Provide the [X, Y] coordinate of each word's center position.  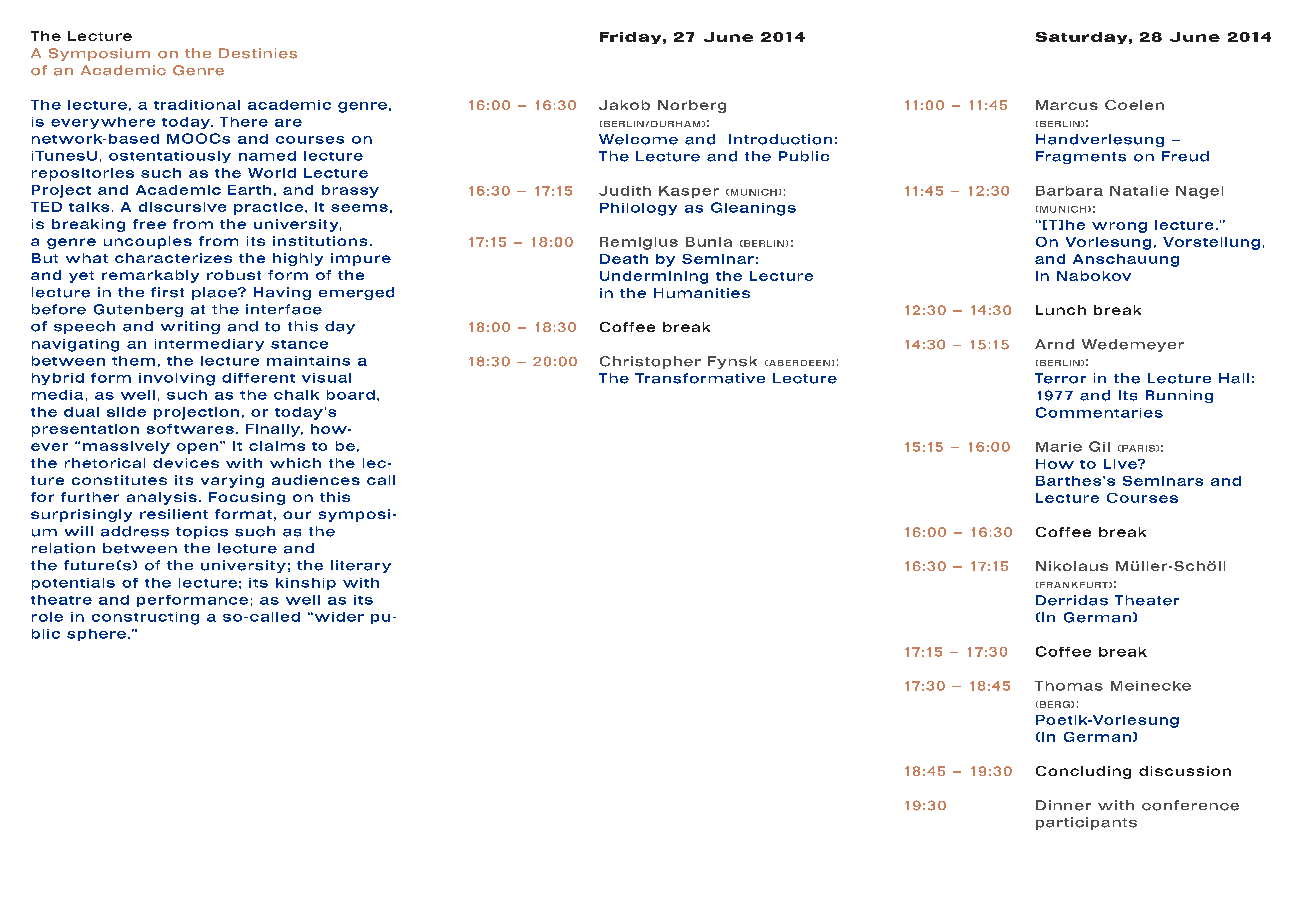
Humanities [702, 293]
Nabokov [1094, 276]
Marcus [1067, 105]
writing [190, 327]
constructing [145, 618]
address [135, 531]
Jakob [624, 105]
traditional [197, 105]
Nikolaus [1072, 566]
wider [338, 617]
